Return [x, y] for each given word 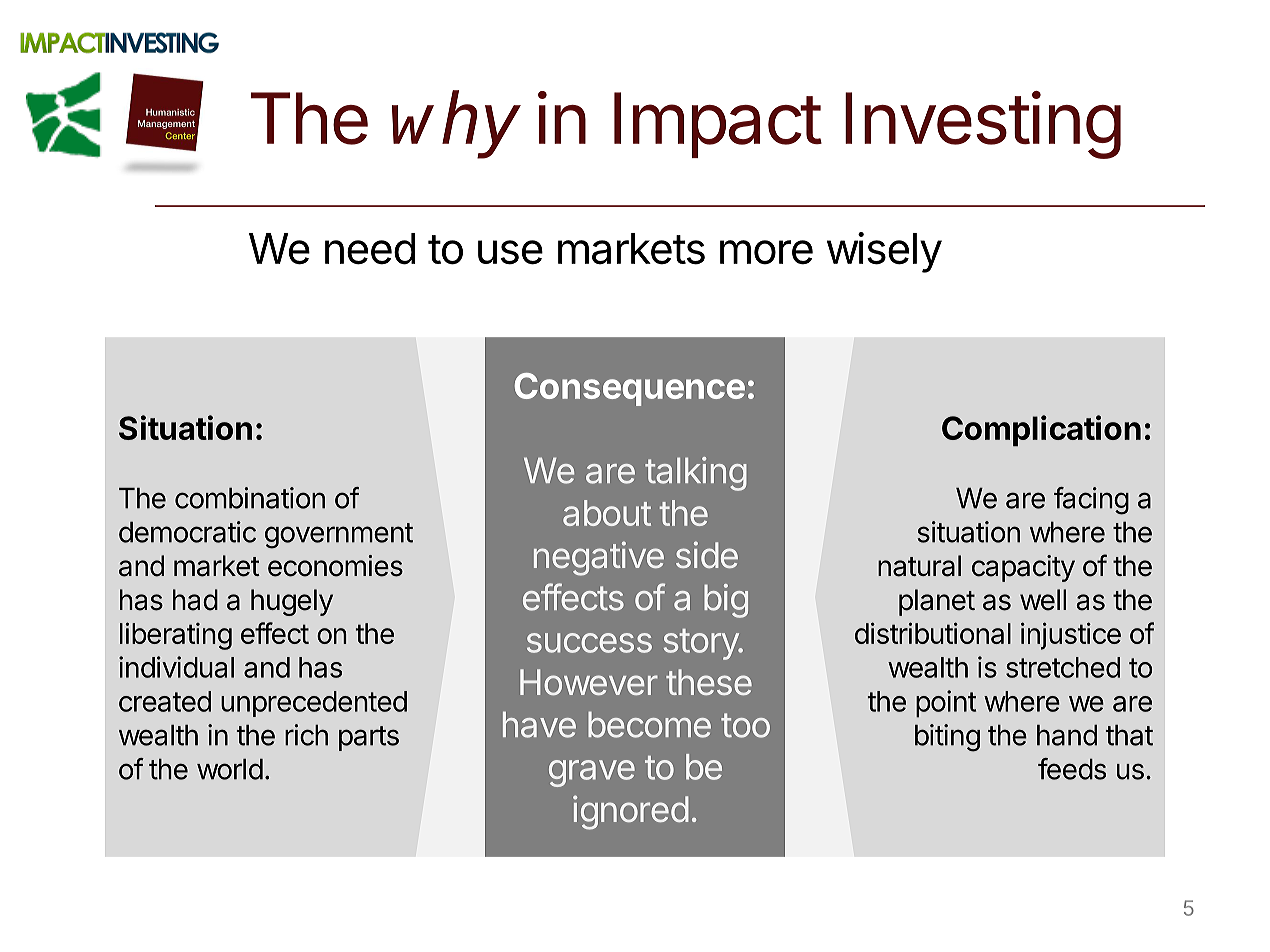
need [370, 249]
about [607, 513]
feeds [1072, 769]
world [230, 769]
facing [1091, 501]
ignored [631, 812]
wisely [884, 252]
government [339, 536]
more [766, 252]
